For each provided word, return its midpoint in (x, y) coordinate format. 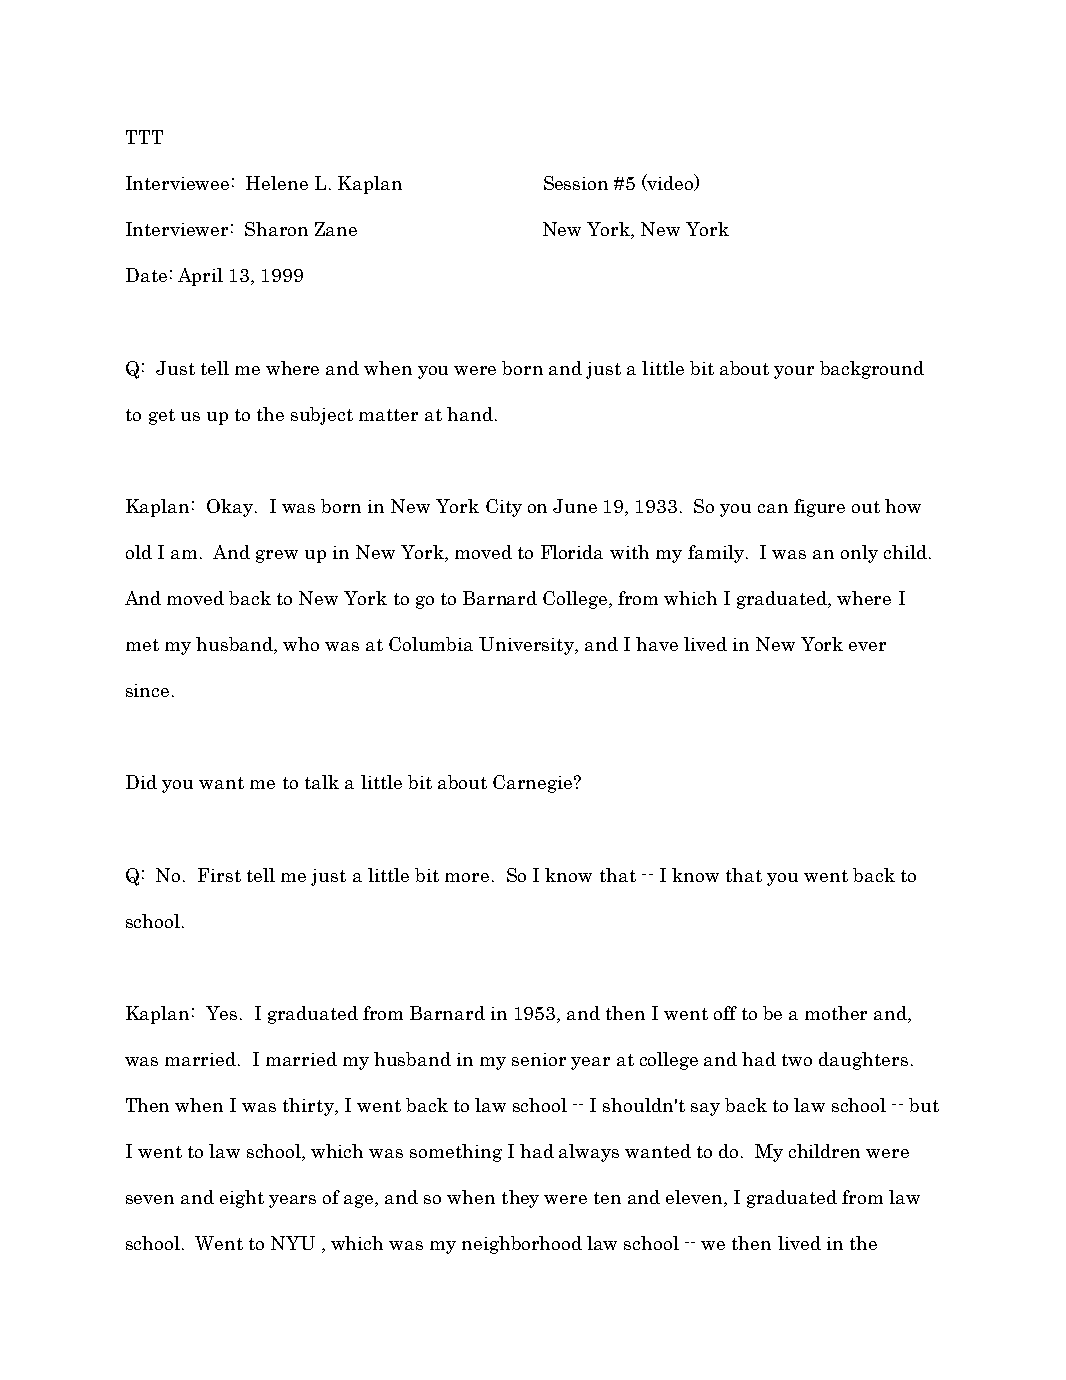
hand (470, 414)
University (527, 646)
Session (576, 183)
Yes (221, 1013)
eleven (695, 1198)
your (794, 372)
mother (836, 1013)
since (147, 690)
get (162, 417)
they (520, 1199)
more (467, 877)
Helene (277, 183)
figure (819, 508)
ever (867, 646)
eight (242, 1199)
